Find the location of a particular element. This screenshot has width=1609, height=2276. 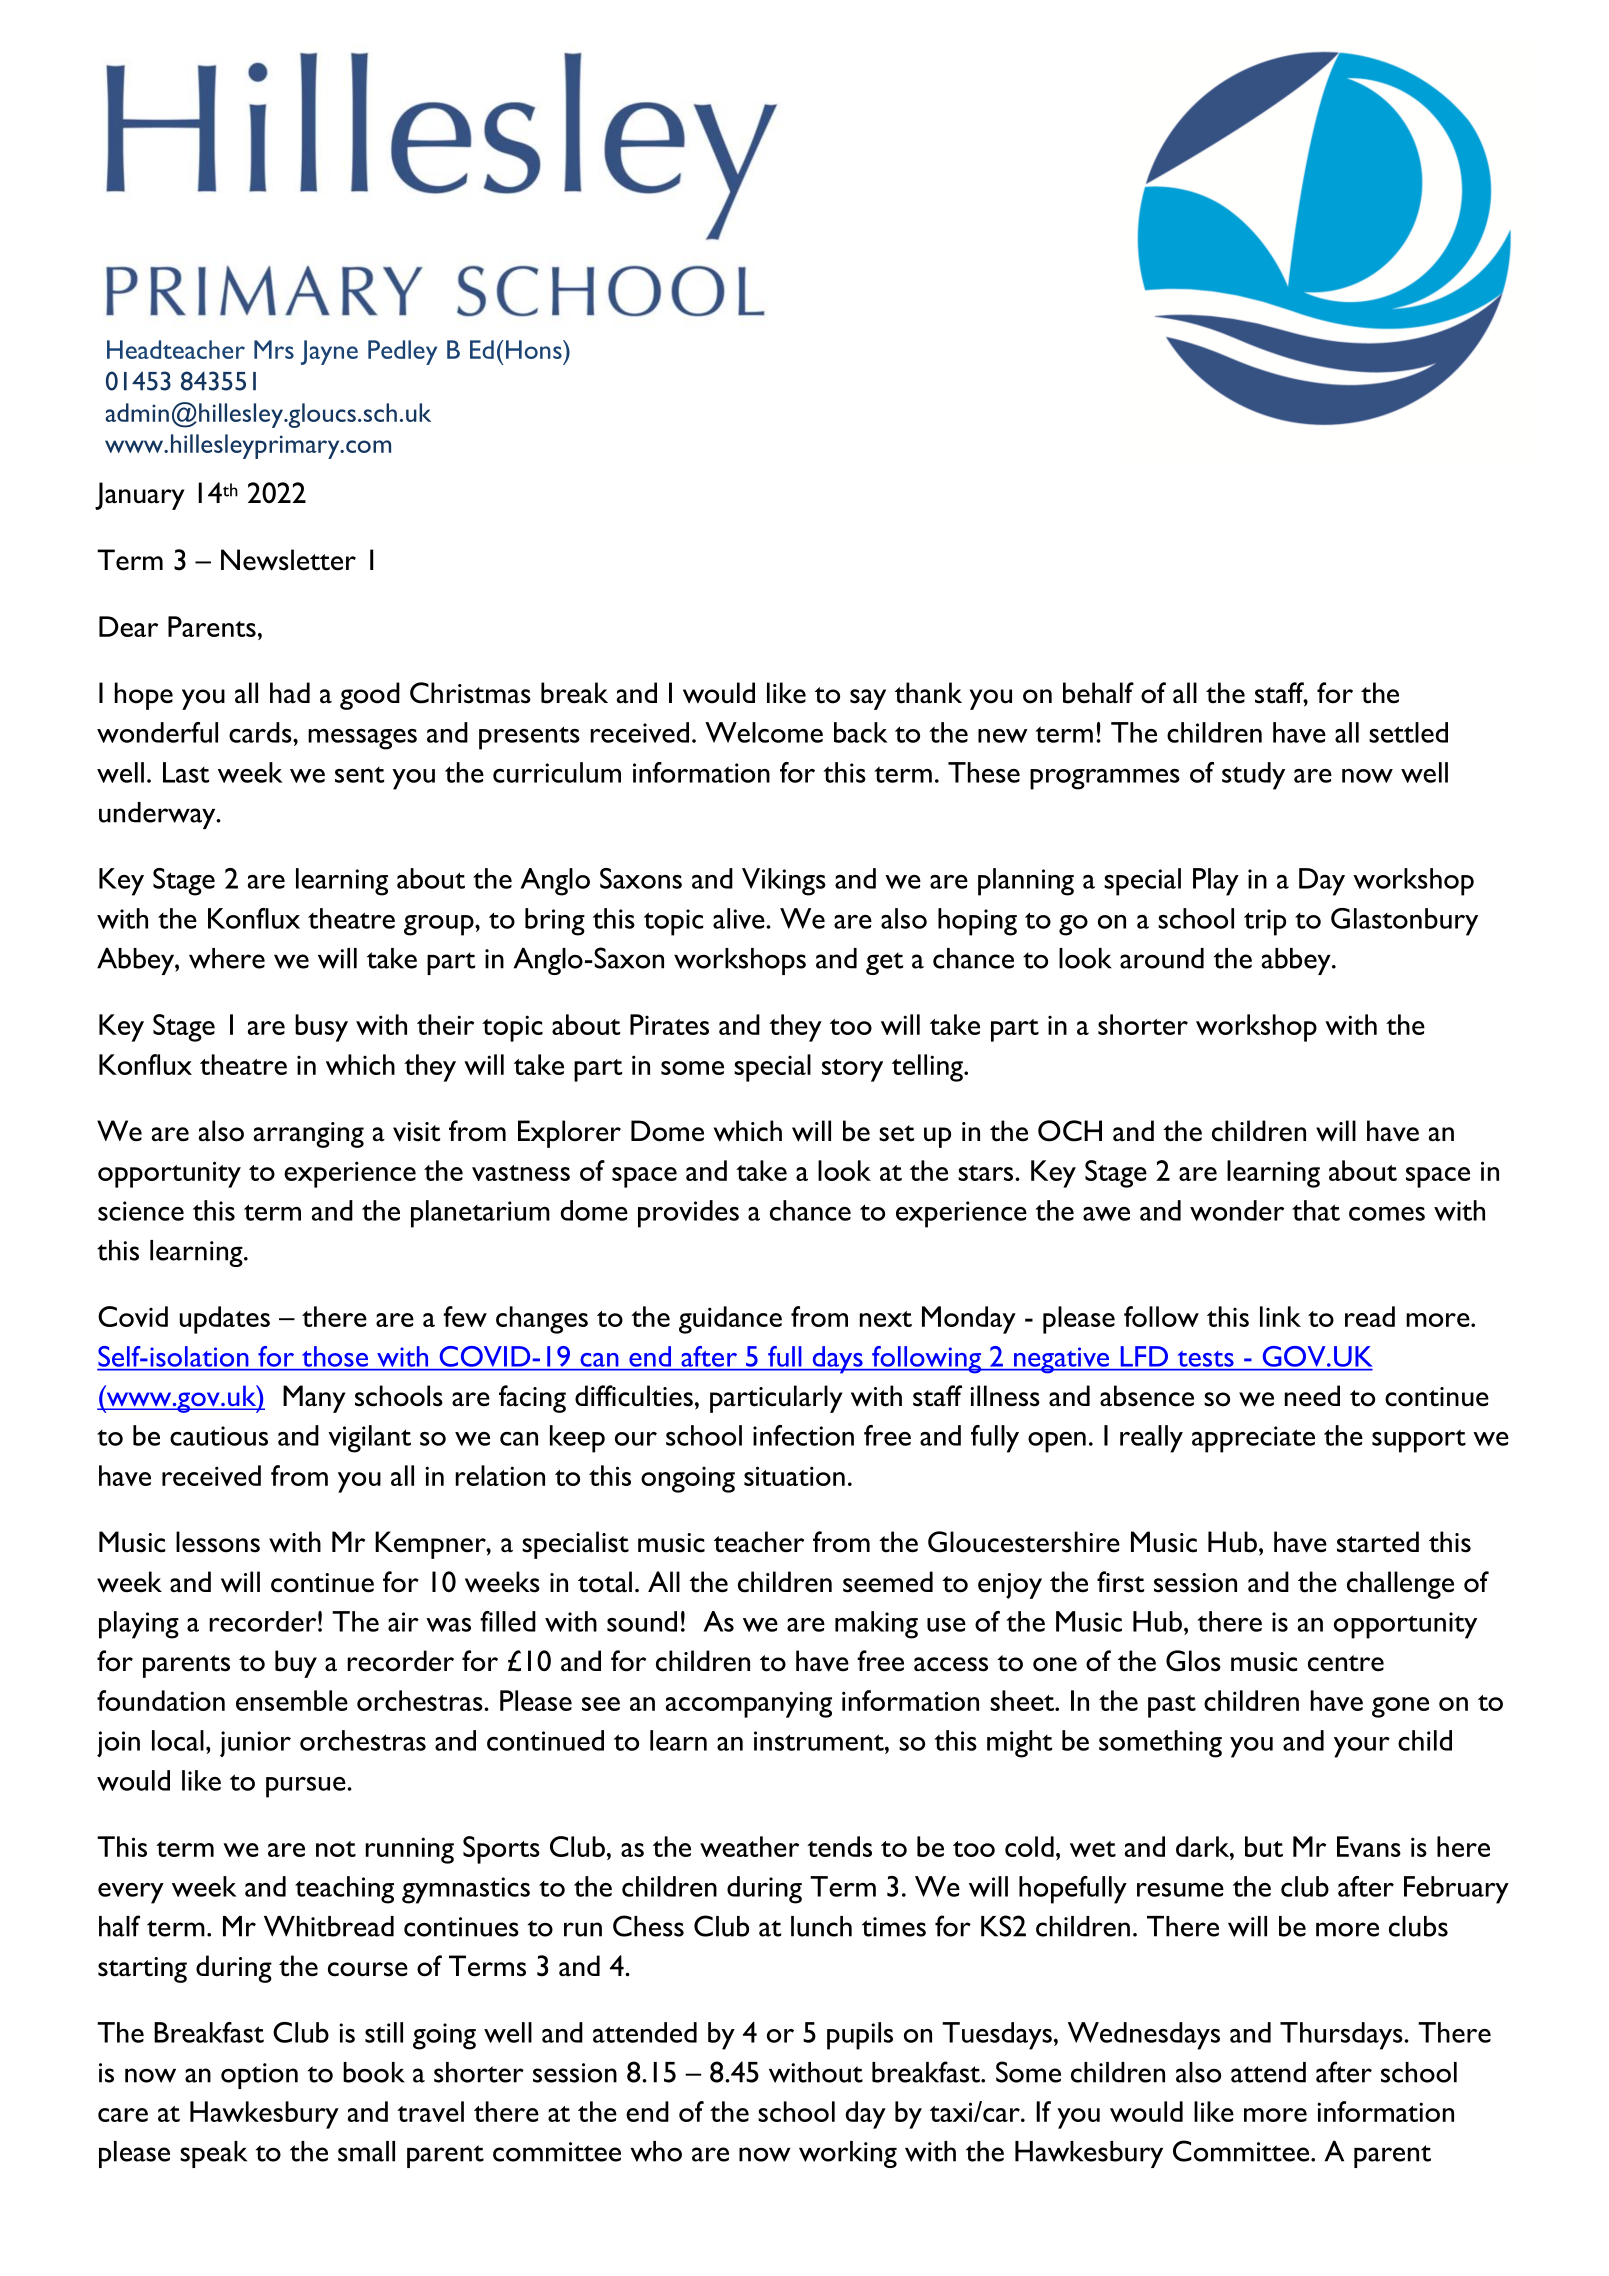

provides is located at coordinates (688, 1214).
